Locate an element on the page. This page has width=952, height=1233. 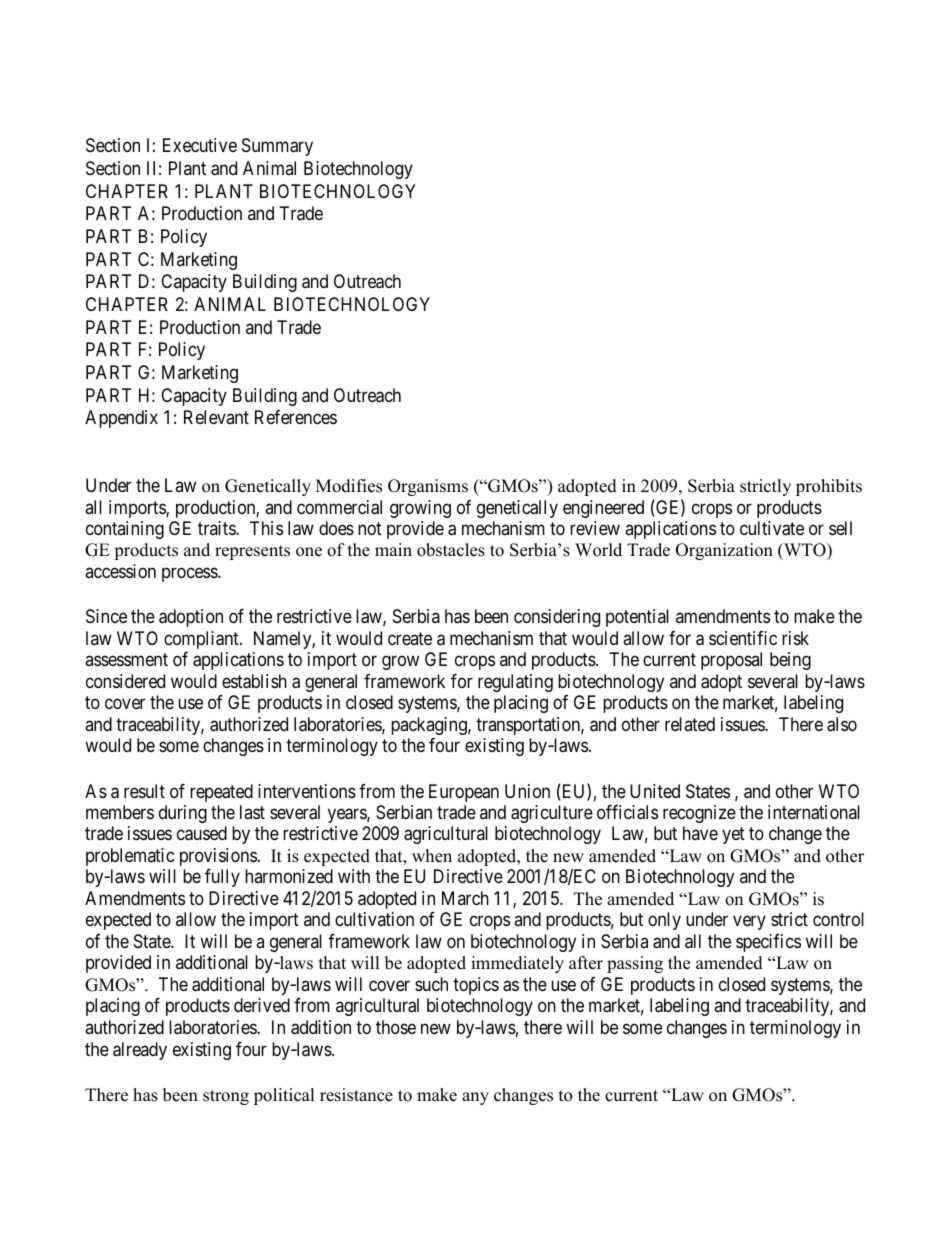
prohibits is located at coordinates (829, 487).
